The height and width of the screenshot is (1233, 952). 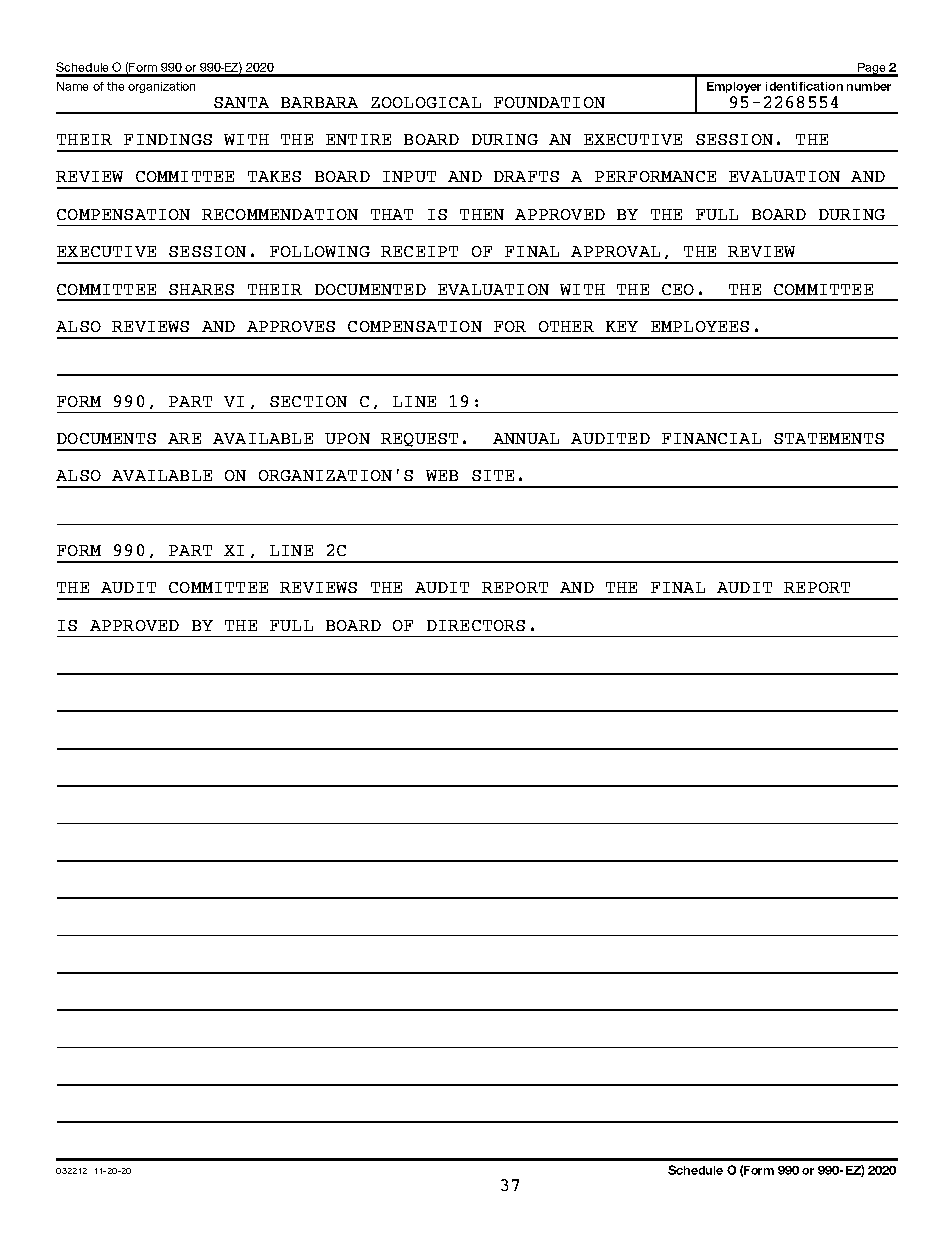 I want to click on APPROVAL, so click(x=615, y=251).
